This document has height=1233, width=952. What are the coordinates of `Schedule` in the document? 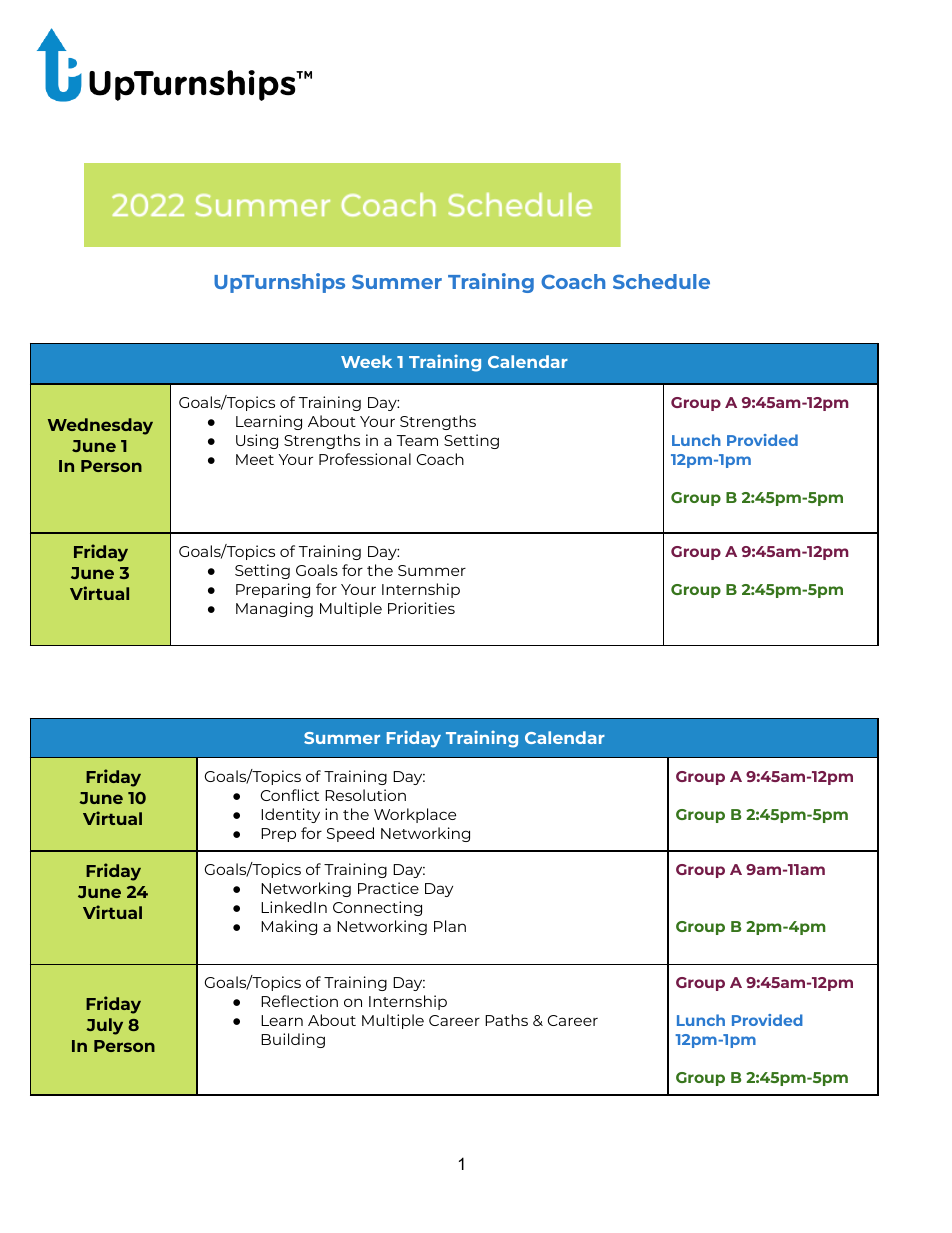 It's located at (661, 281).
